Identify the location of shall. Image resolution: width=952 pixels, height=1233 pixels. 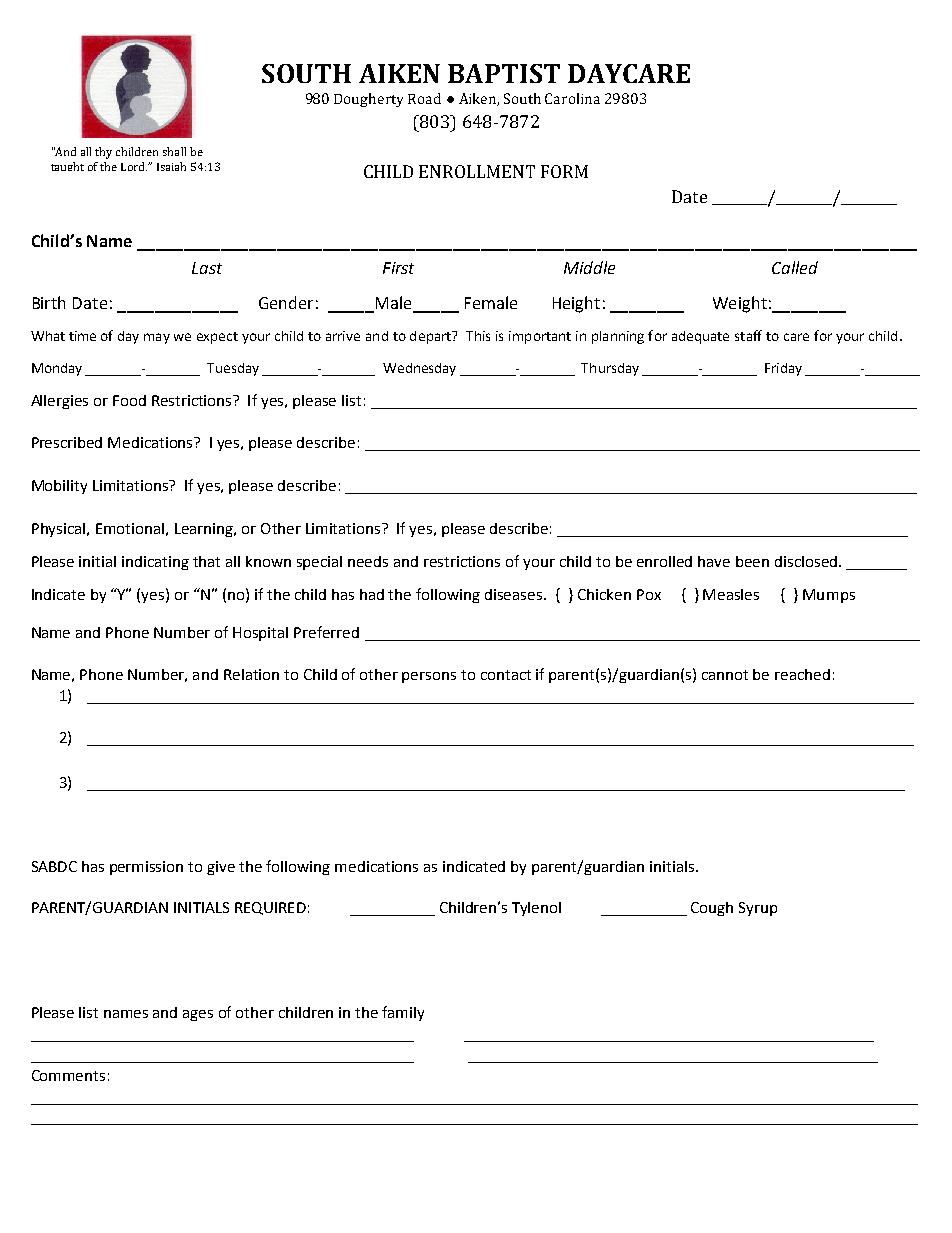
(174, 151).
